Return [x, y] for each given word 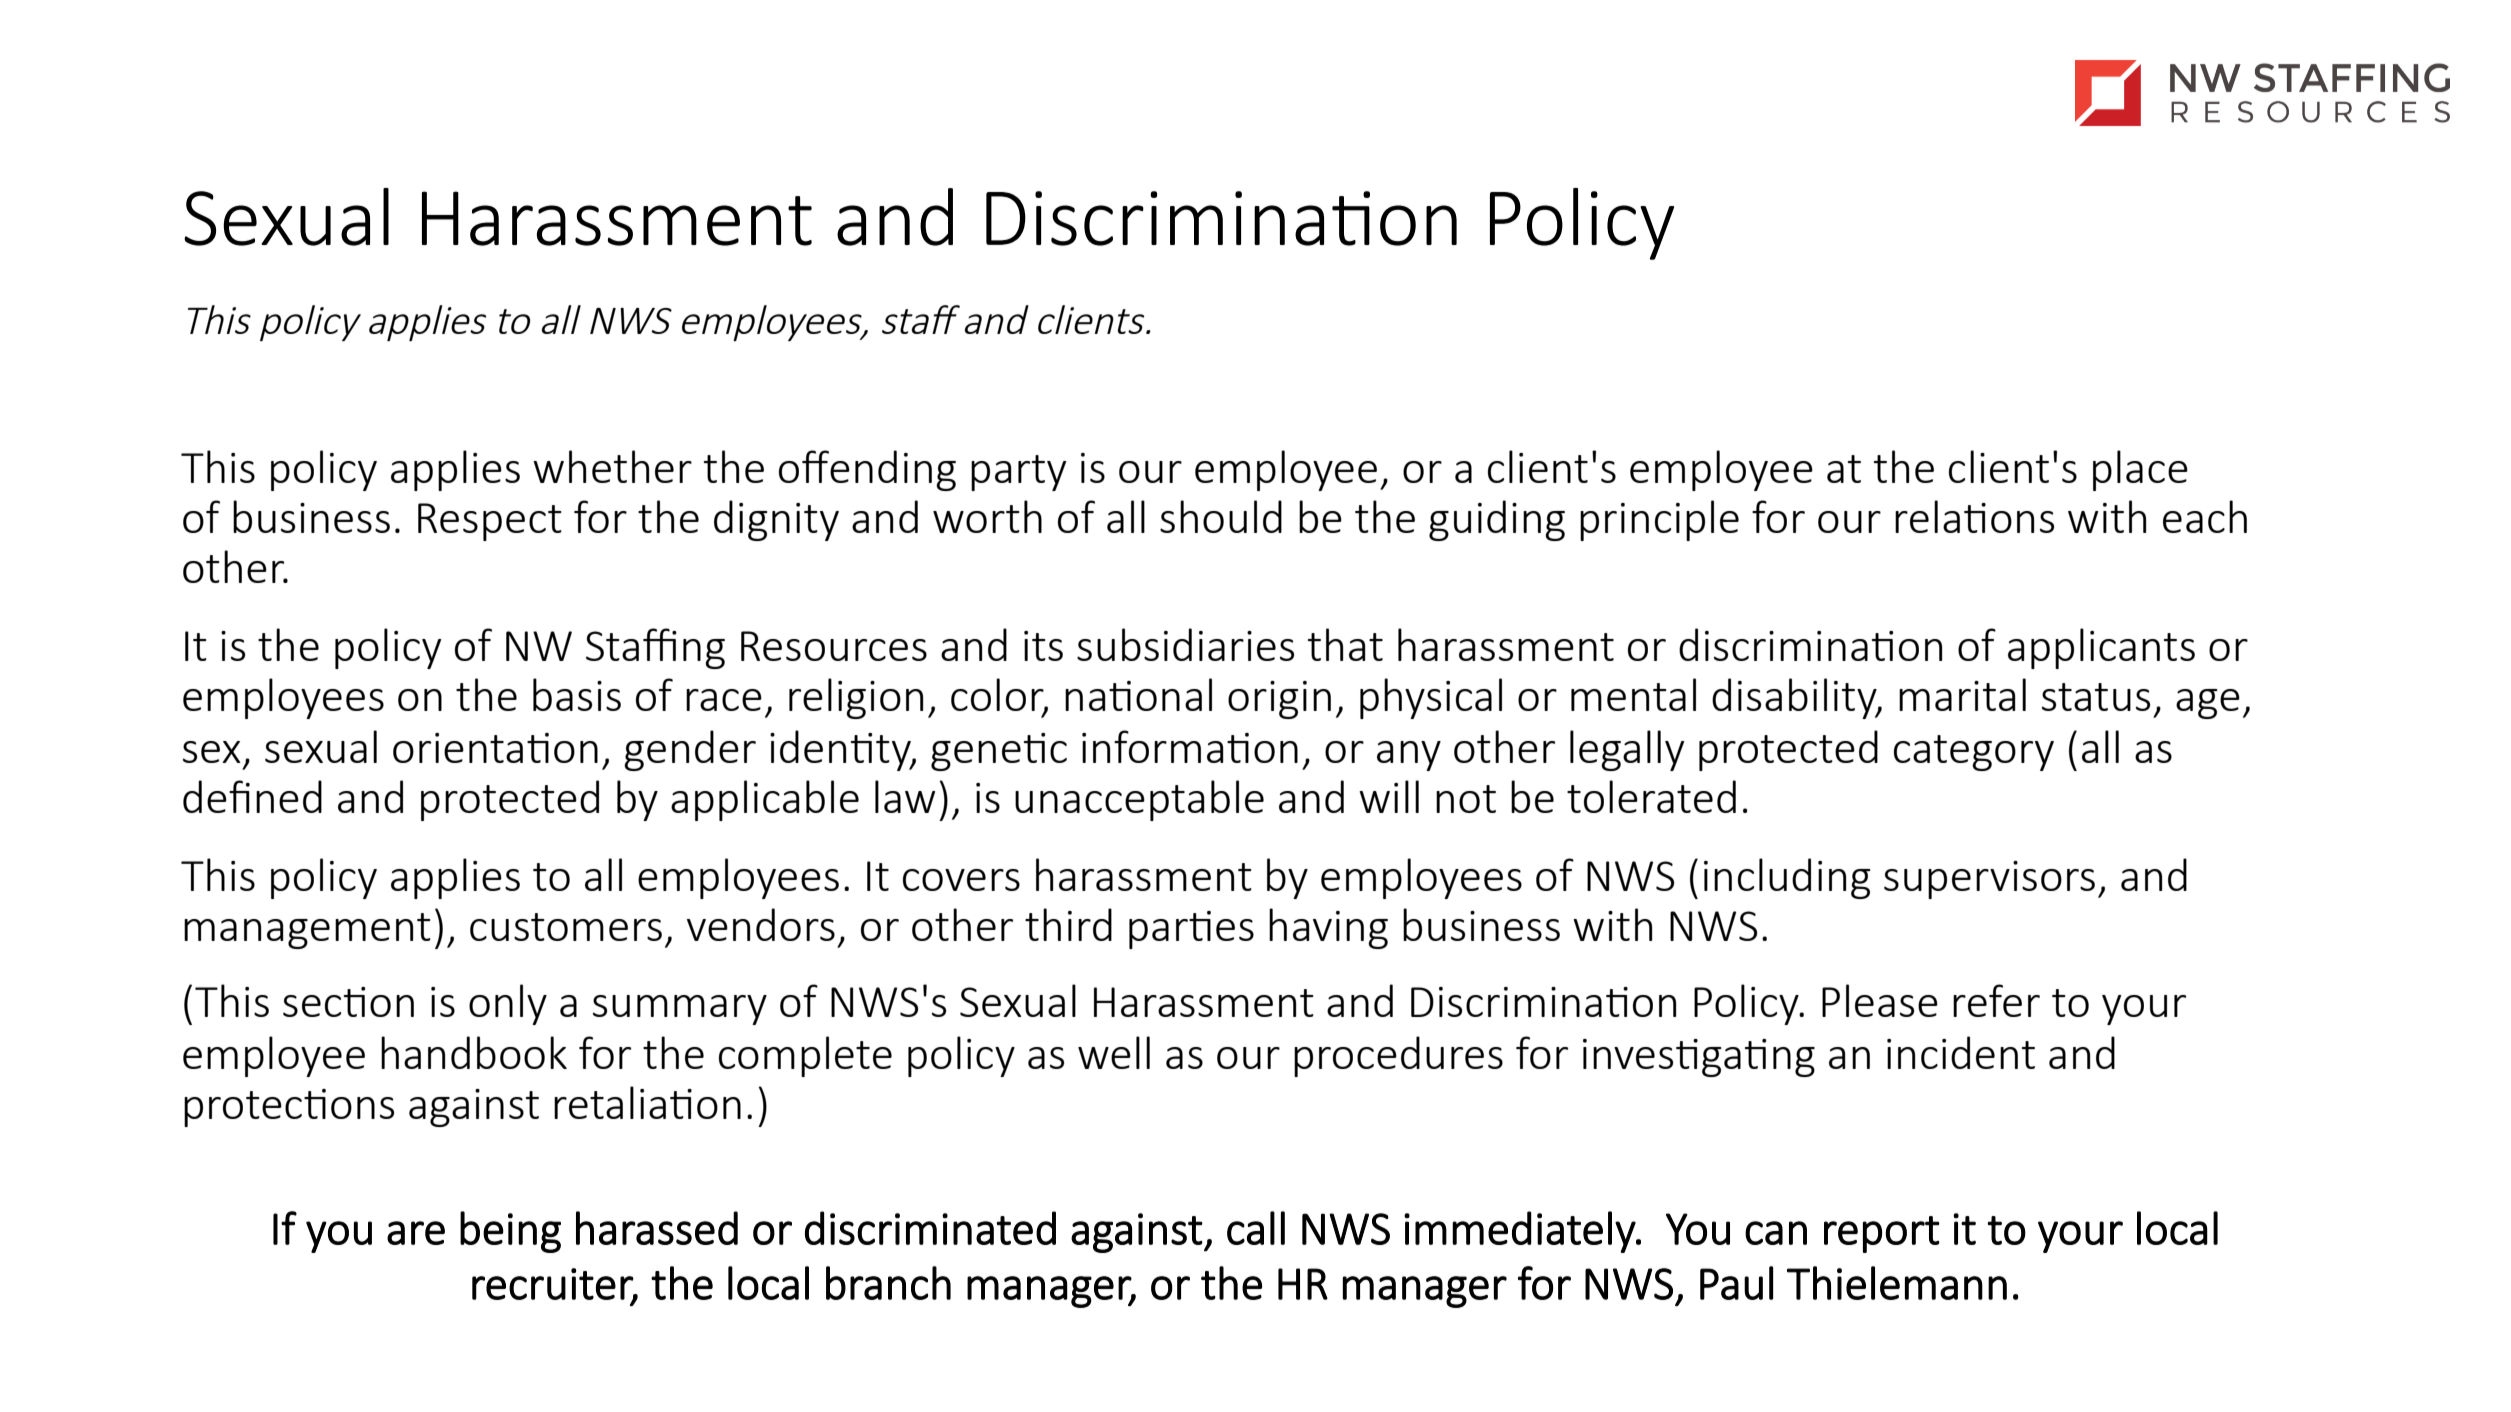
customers [566, 927]
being [510, 1232]
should [1221, 516]
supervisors [1989, 880]
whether [612, 466]
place [2140, 470]
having [1328, 928]
